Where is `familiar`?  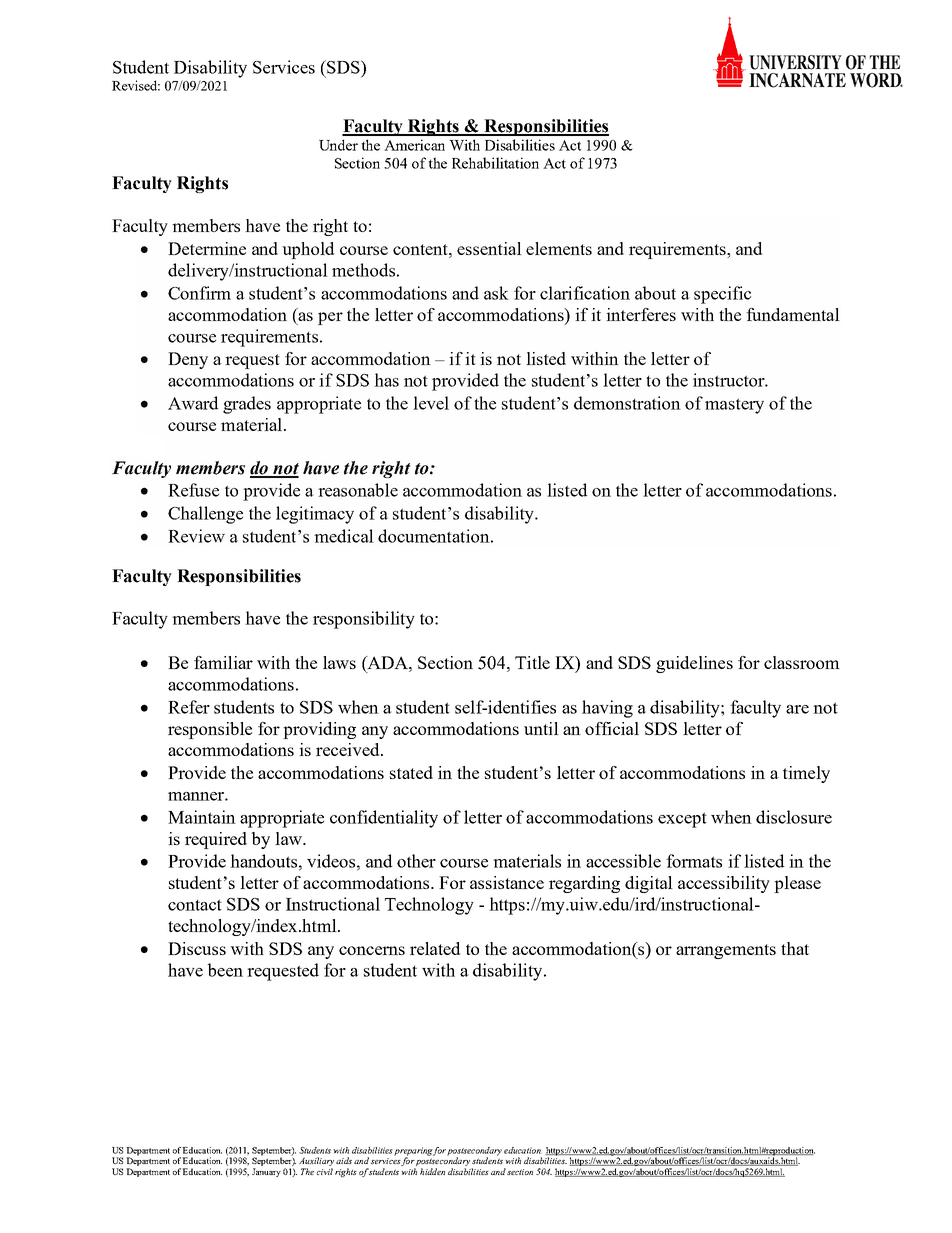
familiar is located at coordinates (223, 662).
